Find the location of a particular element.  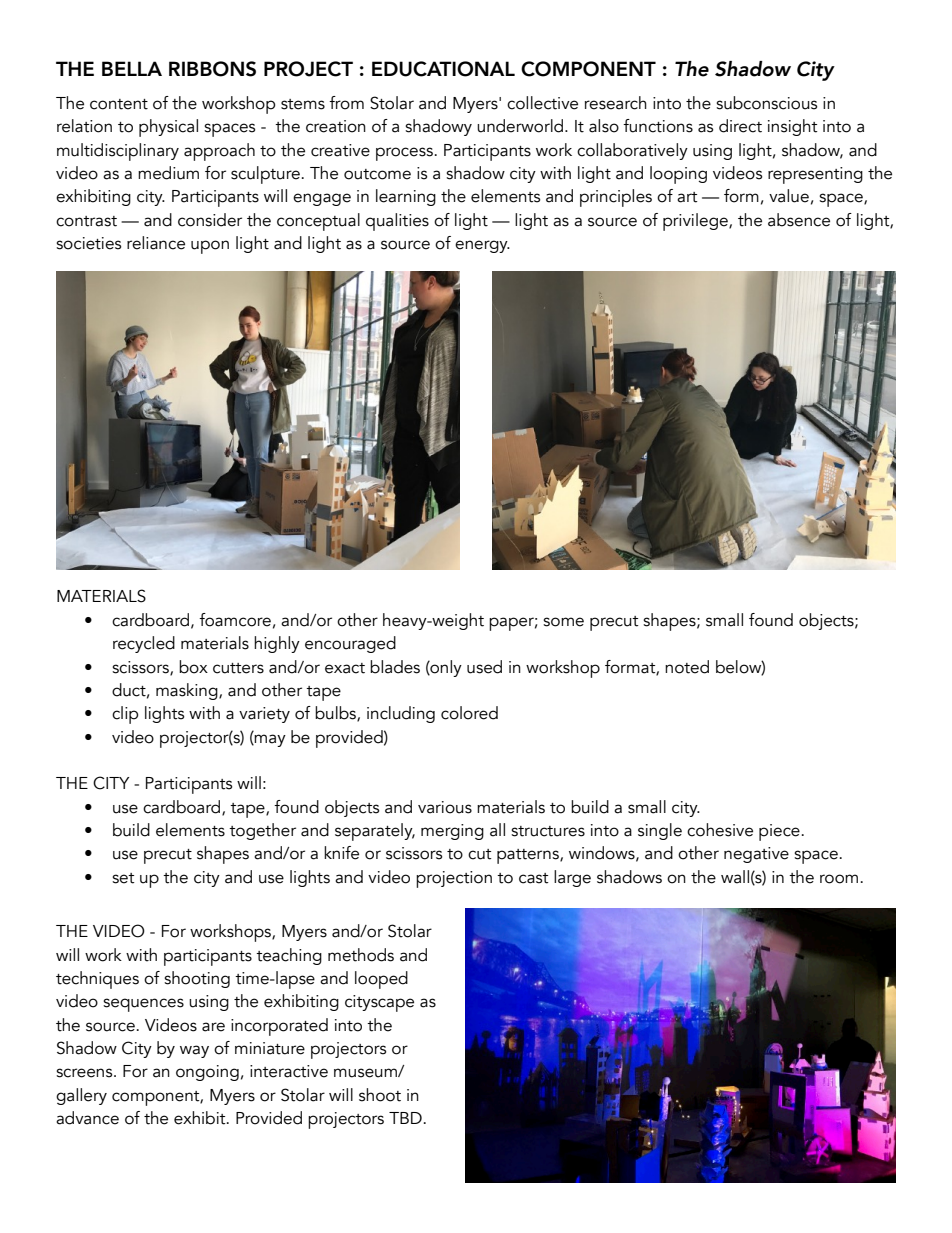

used is located at coordinates (484, 667).
